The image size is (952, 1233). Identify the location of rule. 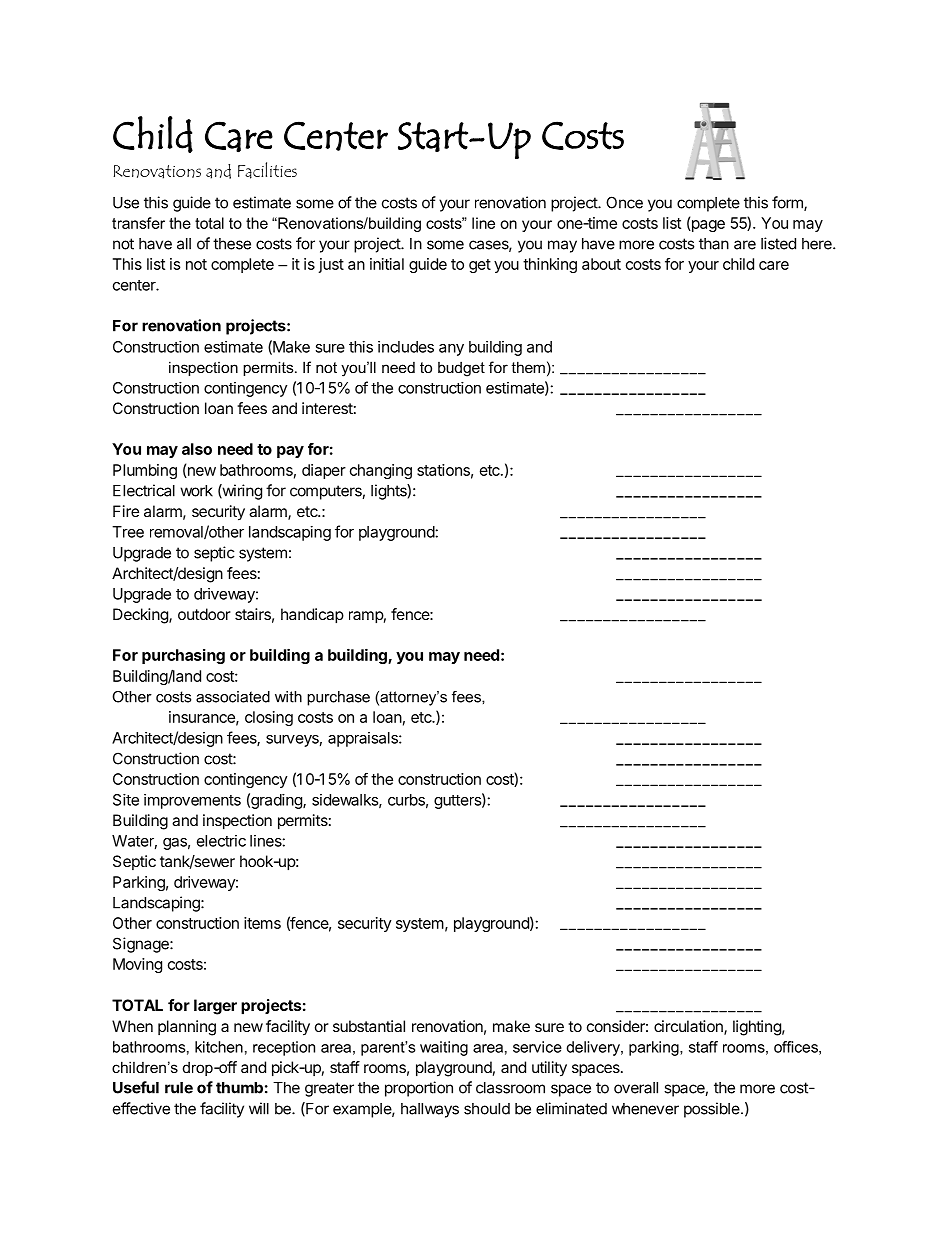
(179, 1088).
